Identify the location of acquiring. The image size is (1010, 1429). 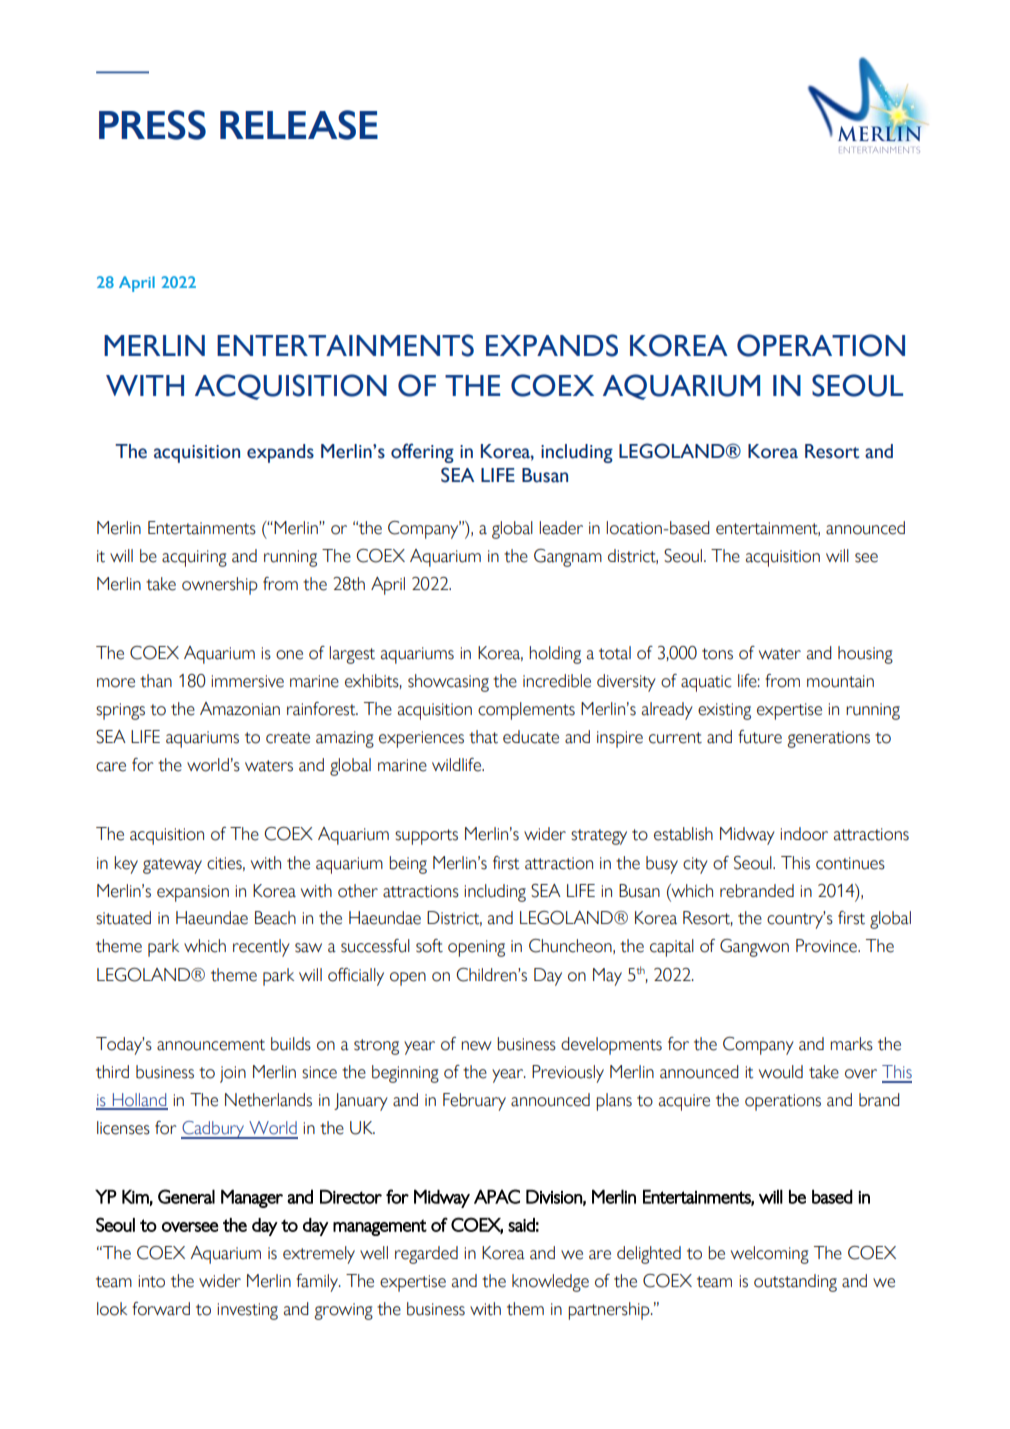
(194, 558).
